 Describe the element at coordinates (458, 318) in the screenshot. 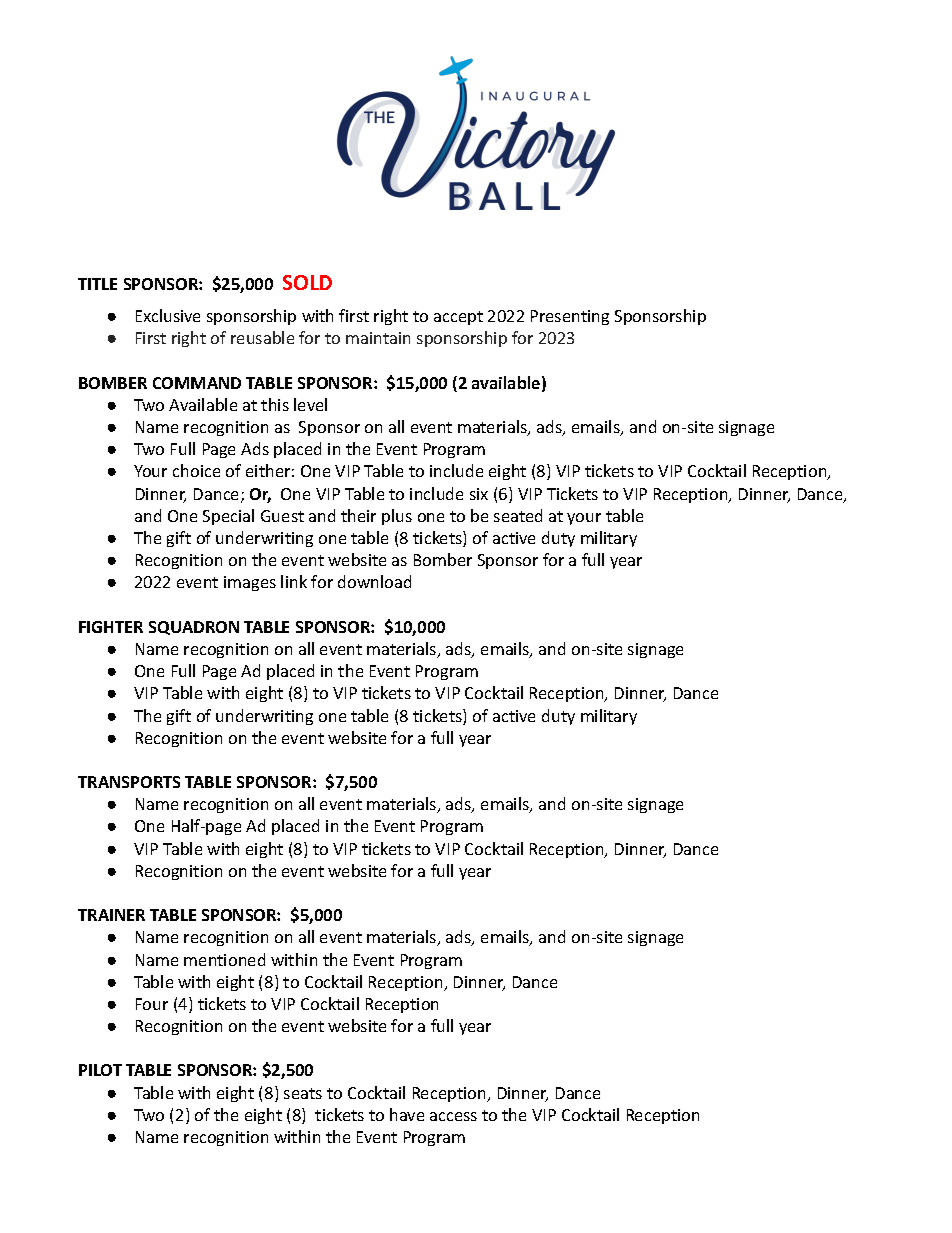

I see `accept` at that location.
